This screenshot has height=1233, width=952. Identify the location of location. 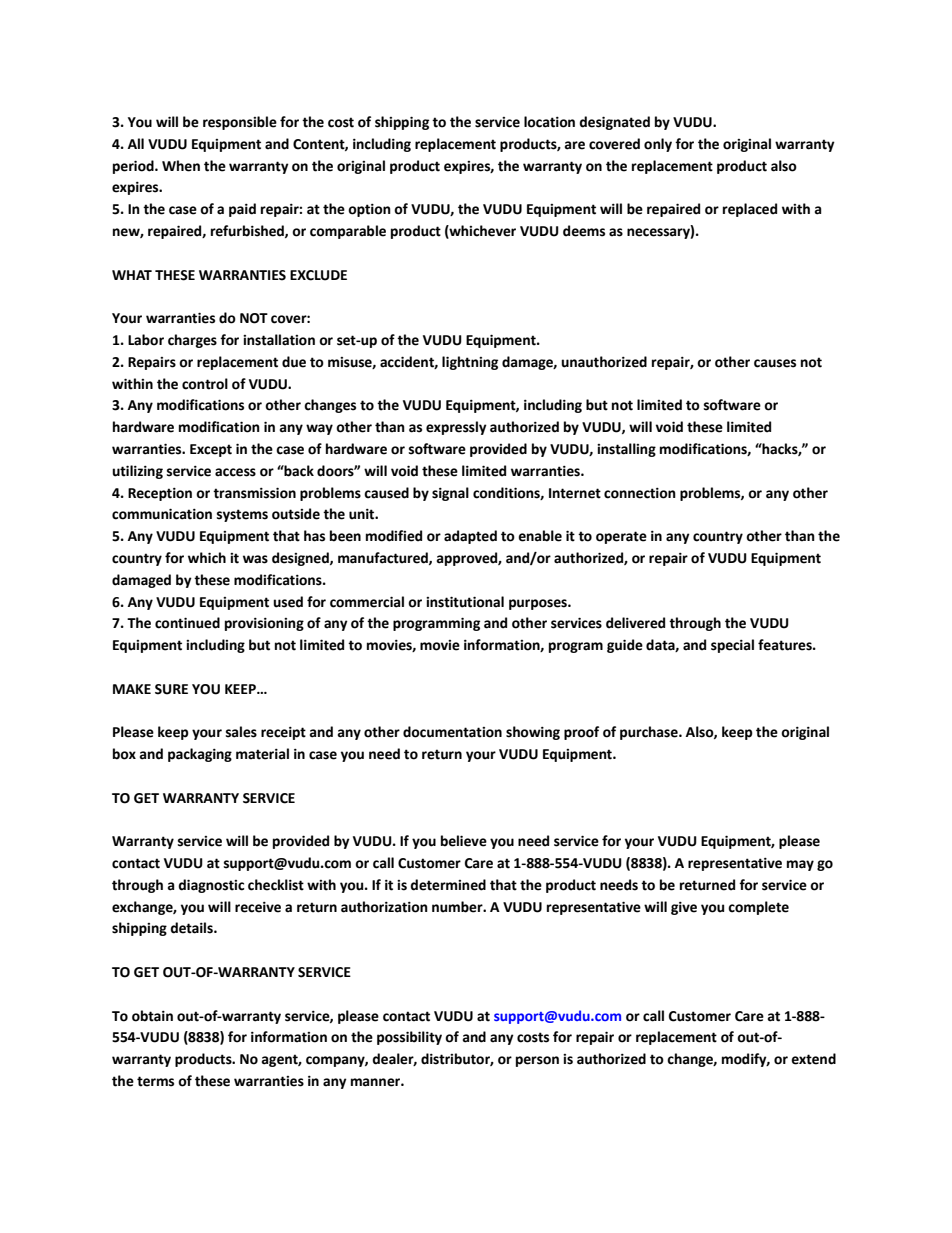
(549, 122).
